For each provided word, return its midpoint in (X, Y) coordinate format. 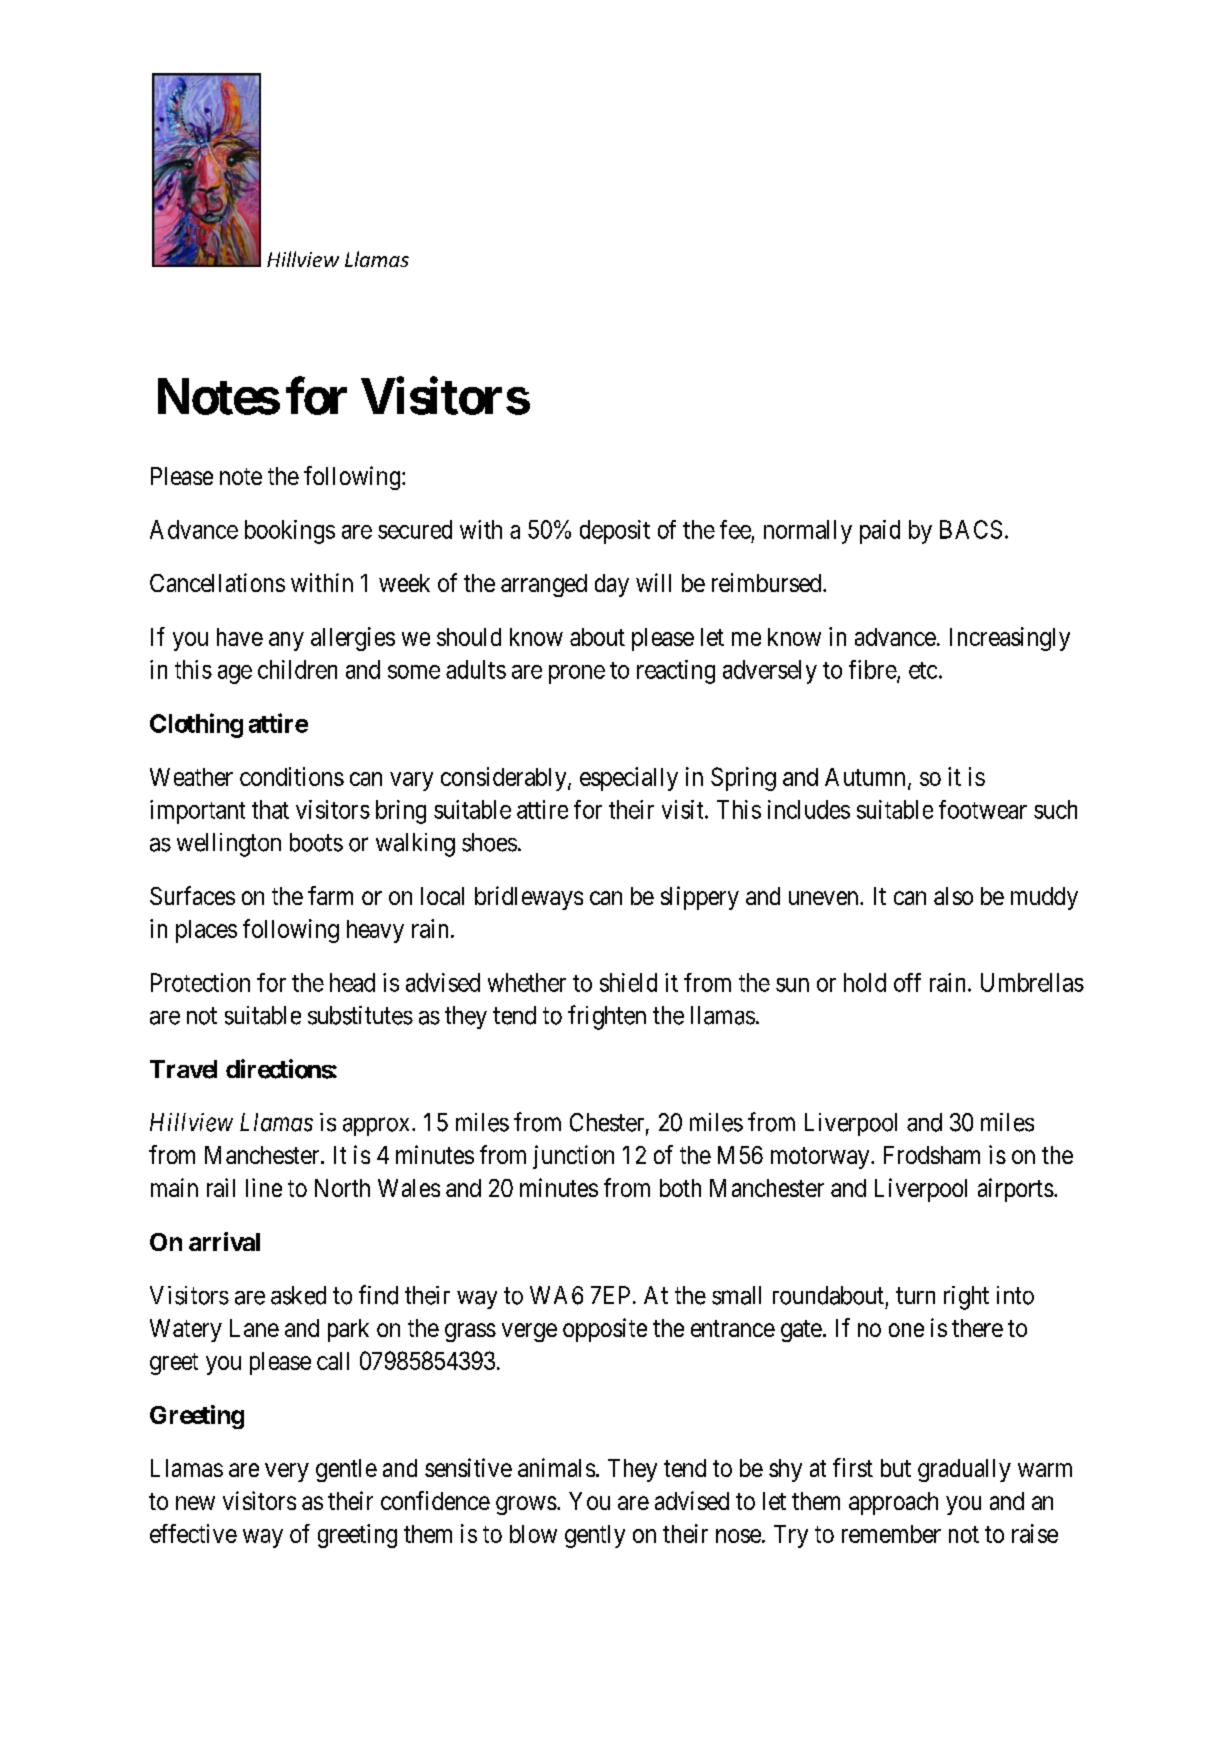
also (953, 896)
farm (330, 895)
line (264, 1187)
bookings (290, 532)
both (680, 1188)
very (287, 1472)
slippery (700, 898)
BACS (971, 529)
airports (1016, 1190)
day (612, 585)
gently (595, 1536)
